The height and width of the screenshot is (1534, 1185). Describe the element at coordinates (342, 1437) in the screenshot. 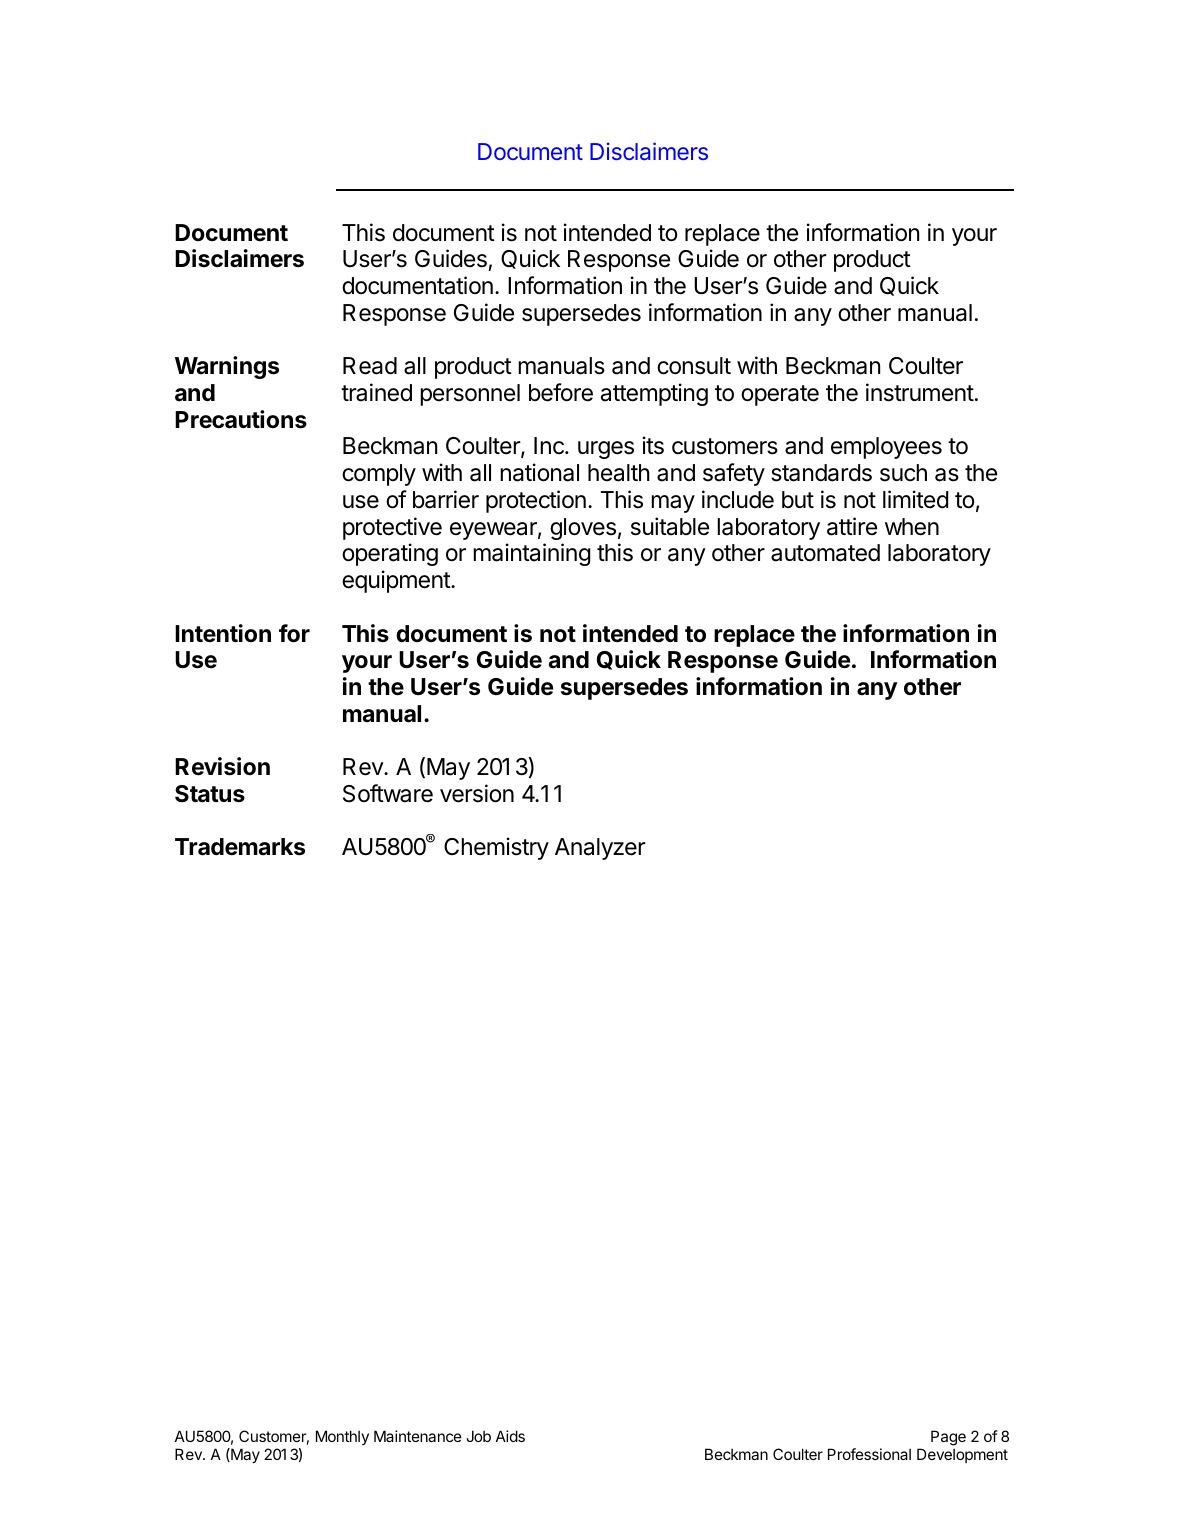

I see `Monthly` at that location.
